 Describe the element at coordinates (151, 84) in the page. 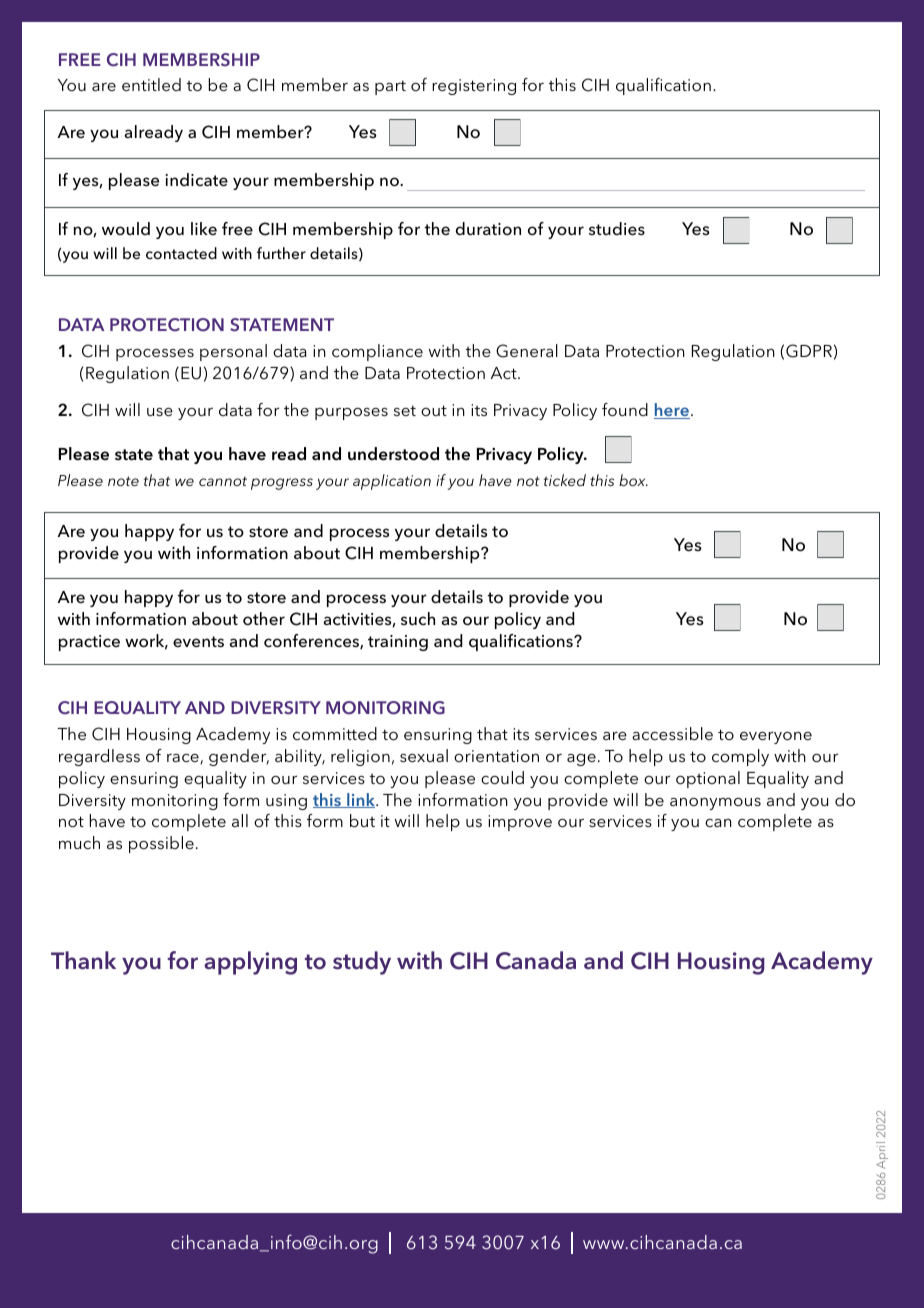

I see `entitled` at that location.
